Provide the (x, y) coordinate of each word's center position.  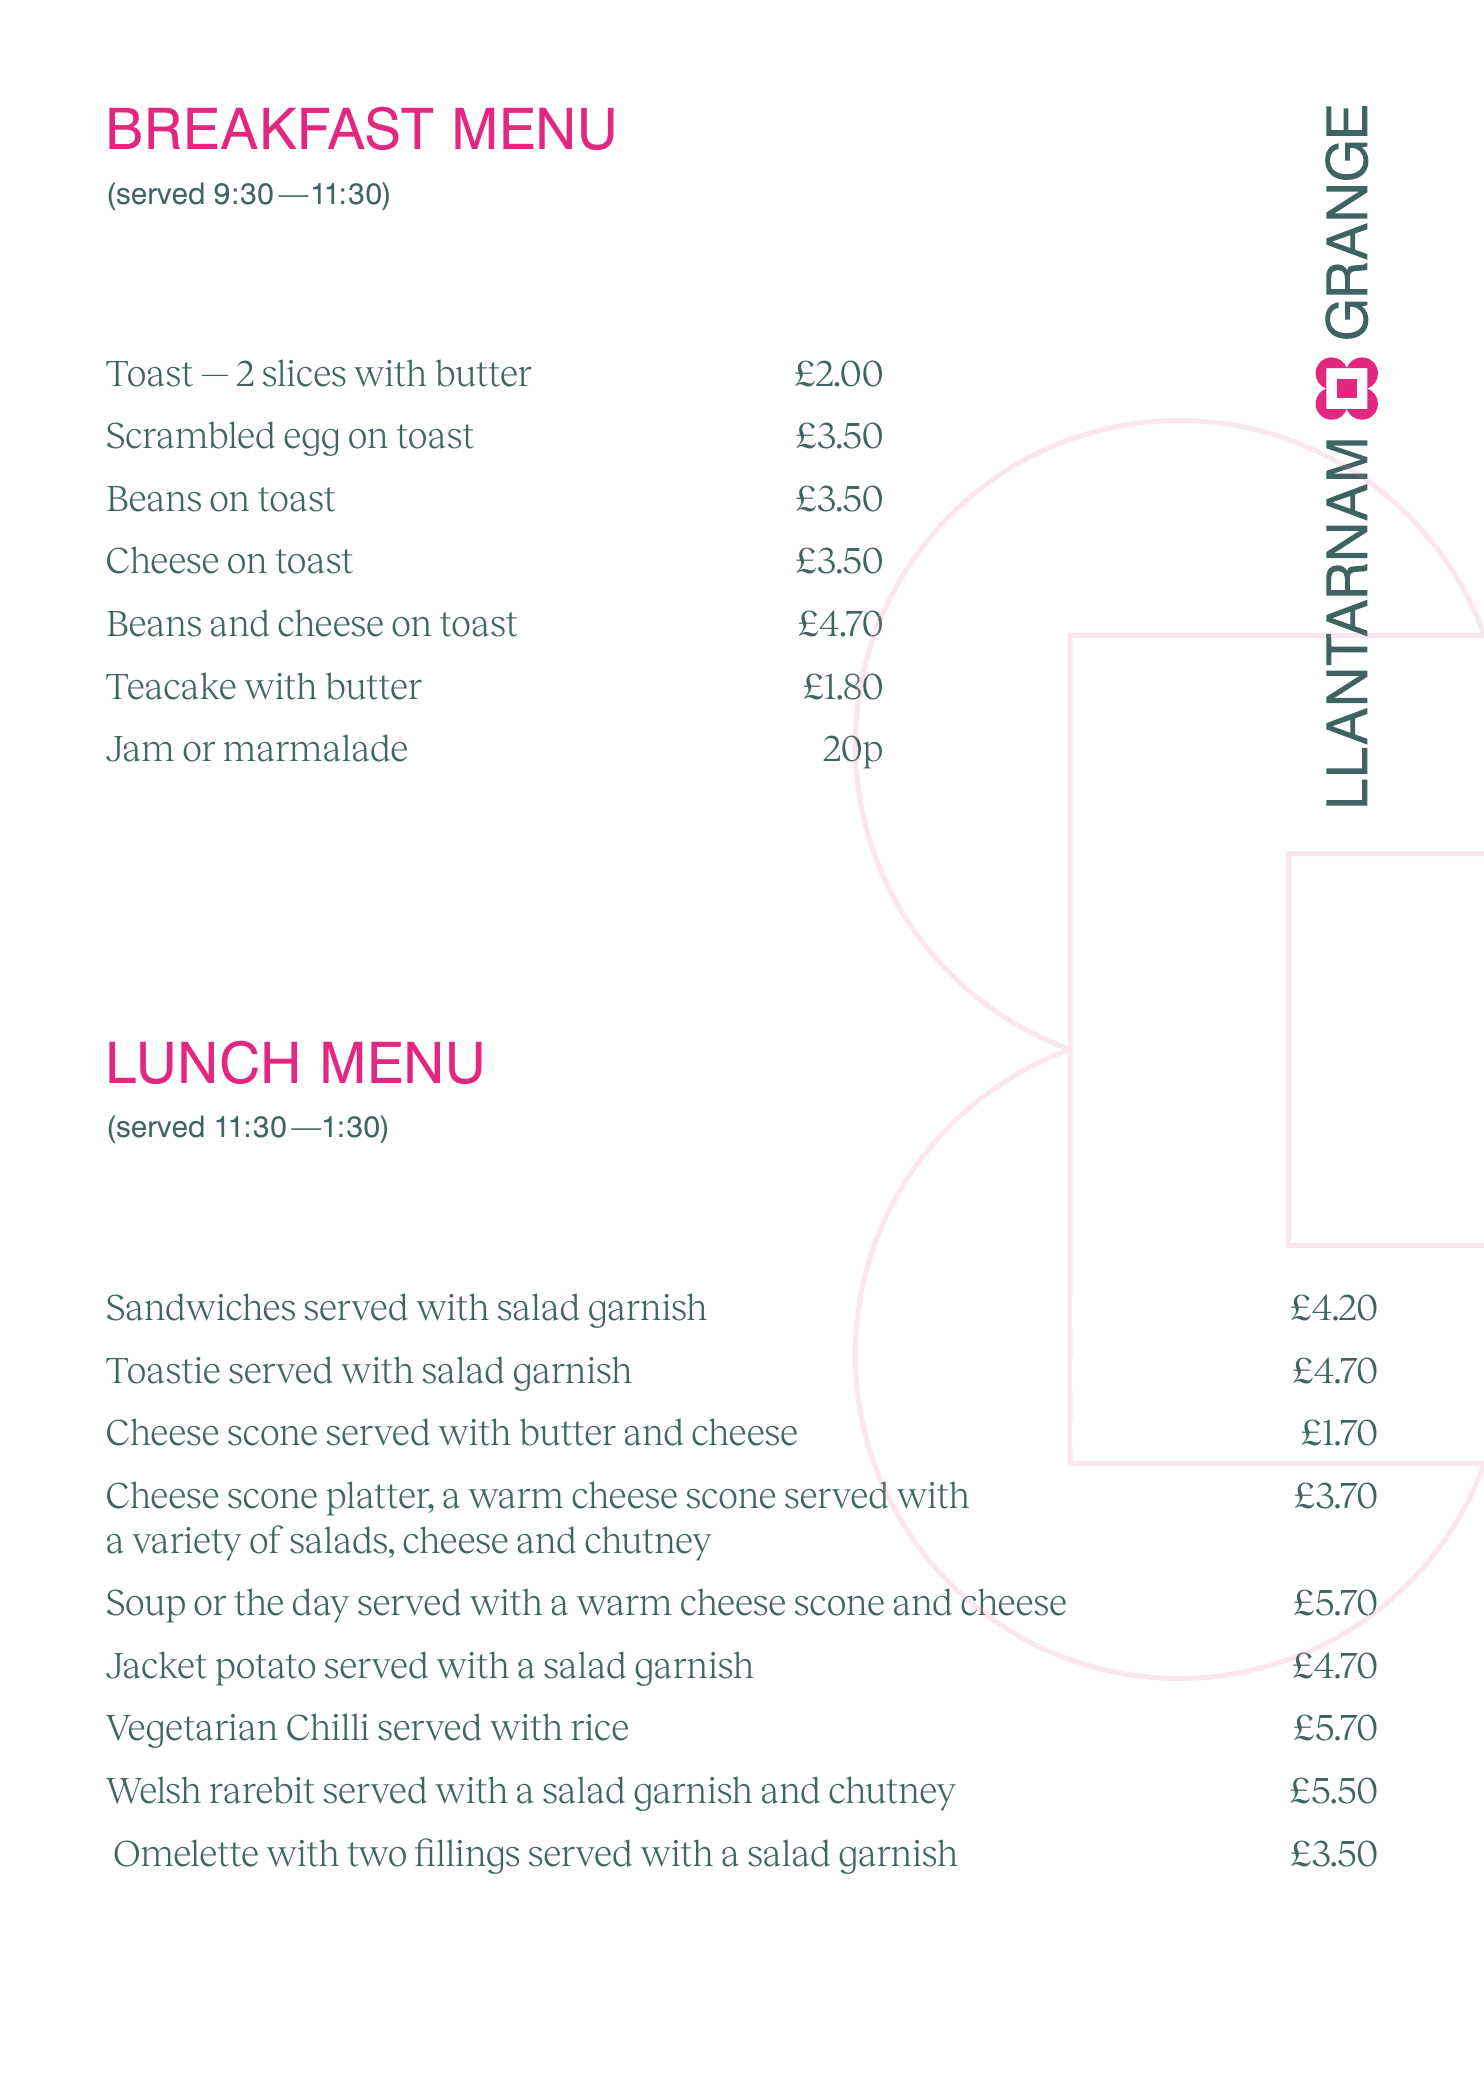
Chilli (328, 1727)
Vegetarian (191, 1731)
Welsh (153, 1790)
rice (599, 1727)
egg (311, 442)
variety (186, 1544)
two (376, 1854)
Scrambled (191, 435)
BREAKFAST (271, 128)
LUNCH (203, 1062)
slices (304, 373)
